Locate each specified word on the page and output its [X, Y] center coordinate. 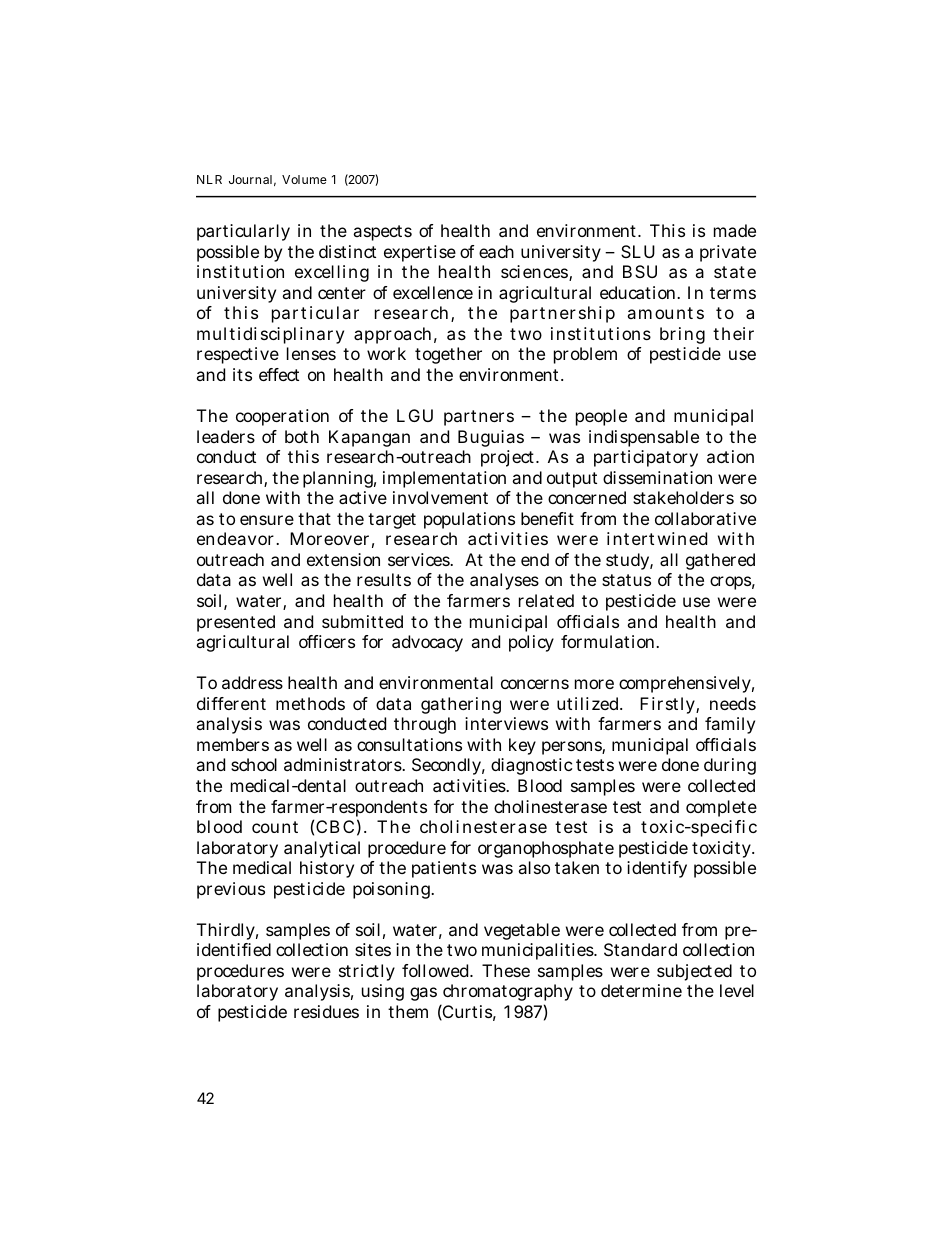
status [626, 580]
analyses [504, 581]
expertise [420, 253]
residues [326, 1011]
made [735, 230]
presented [236, 623]
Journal [250, 179]
